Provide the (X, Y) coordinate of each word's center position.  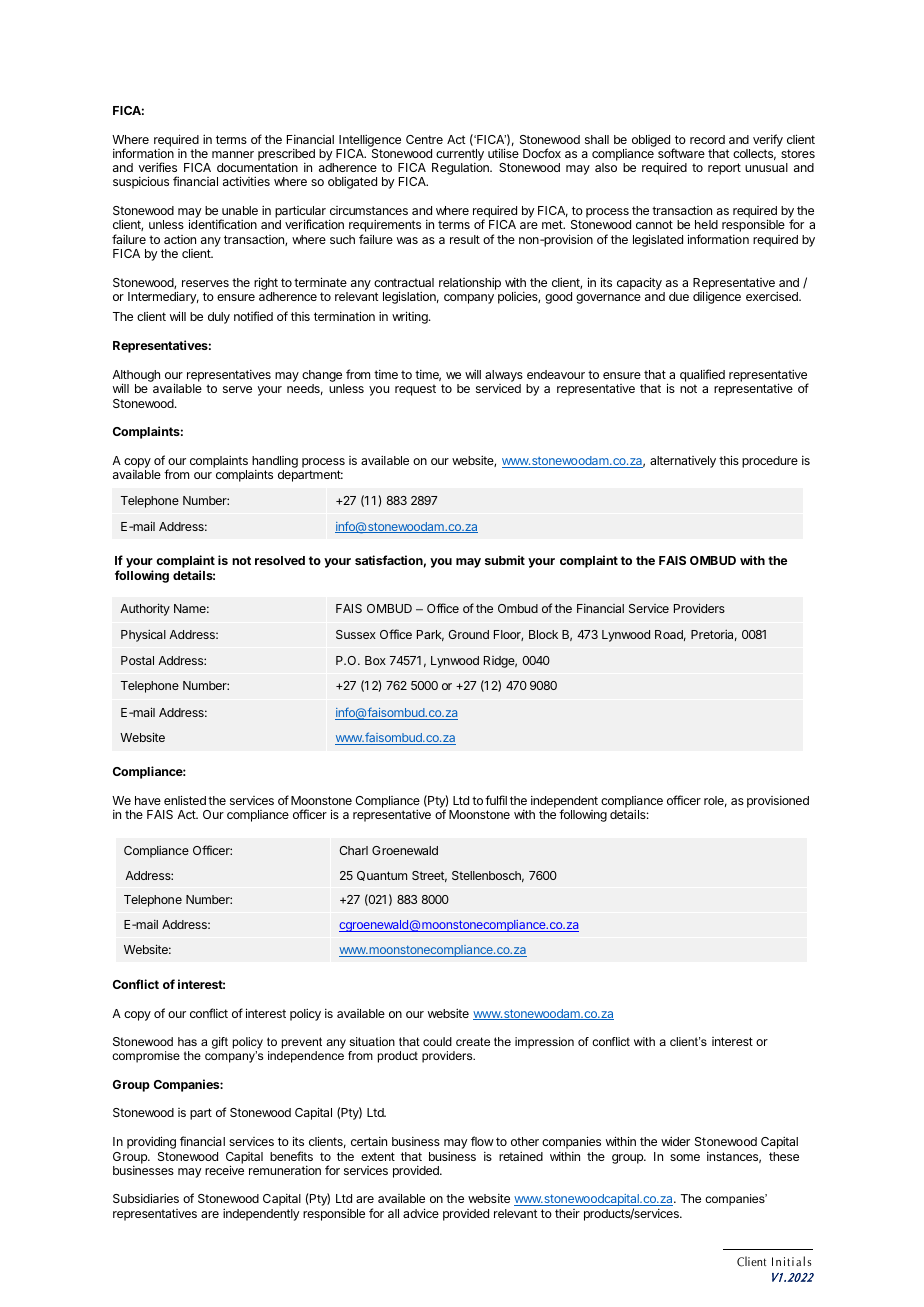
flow (482, 1141)
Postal (137, 660)
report (724, 169)
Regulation (461, 169)
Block (543, 634)
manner (233, 154)
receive (224, 1170)
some (685, 1157)
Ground (468, 634)
